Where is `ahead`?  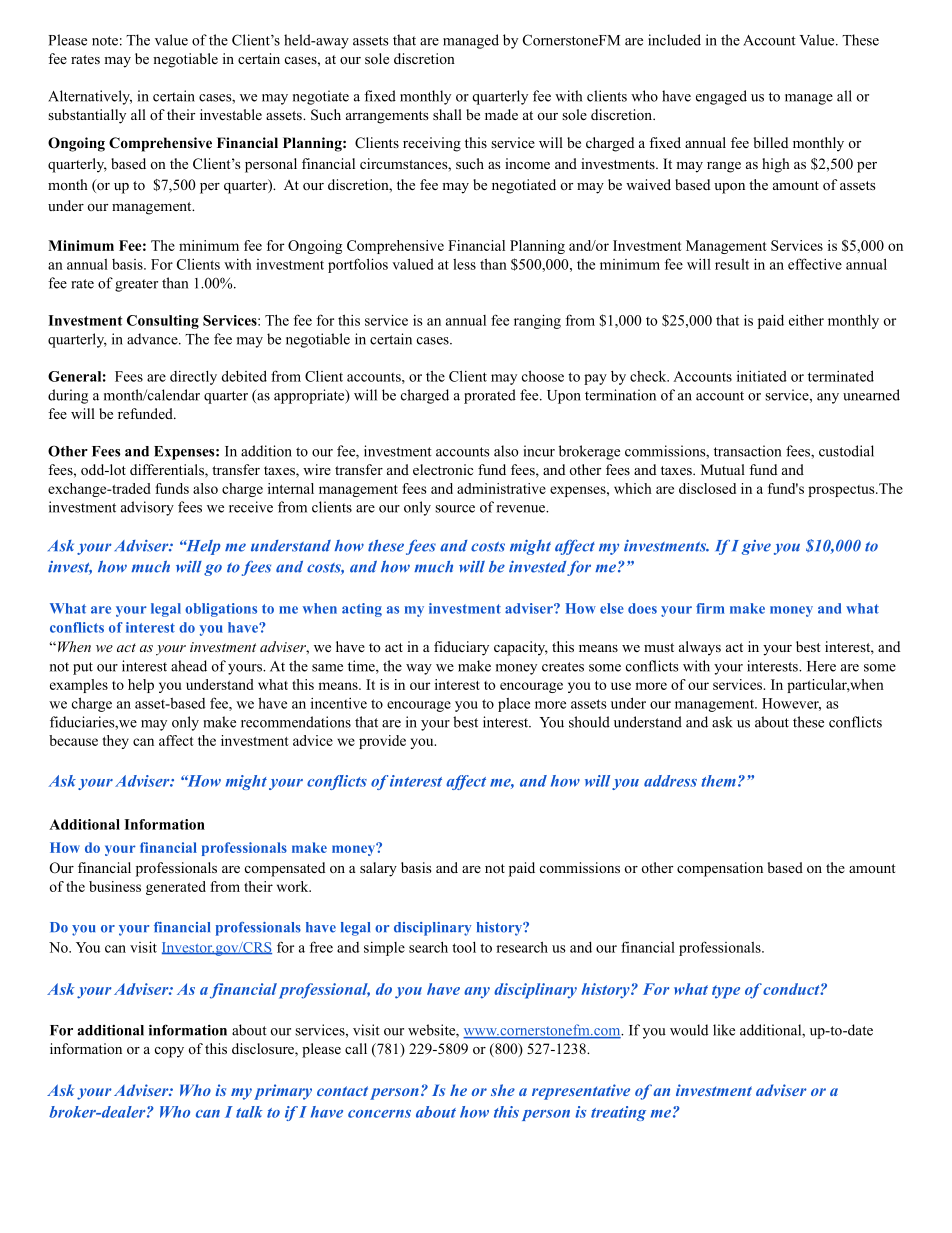
ahead is located at coordinates (189, 666).
